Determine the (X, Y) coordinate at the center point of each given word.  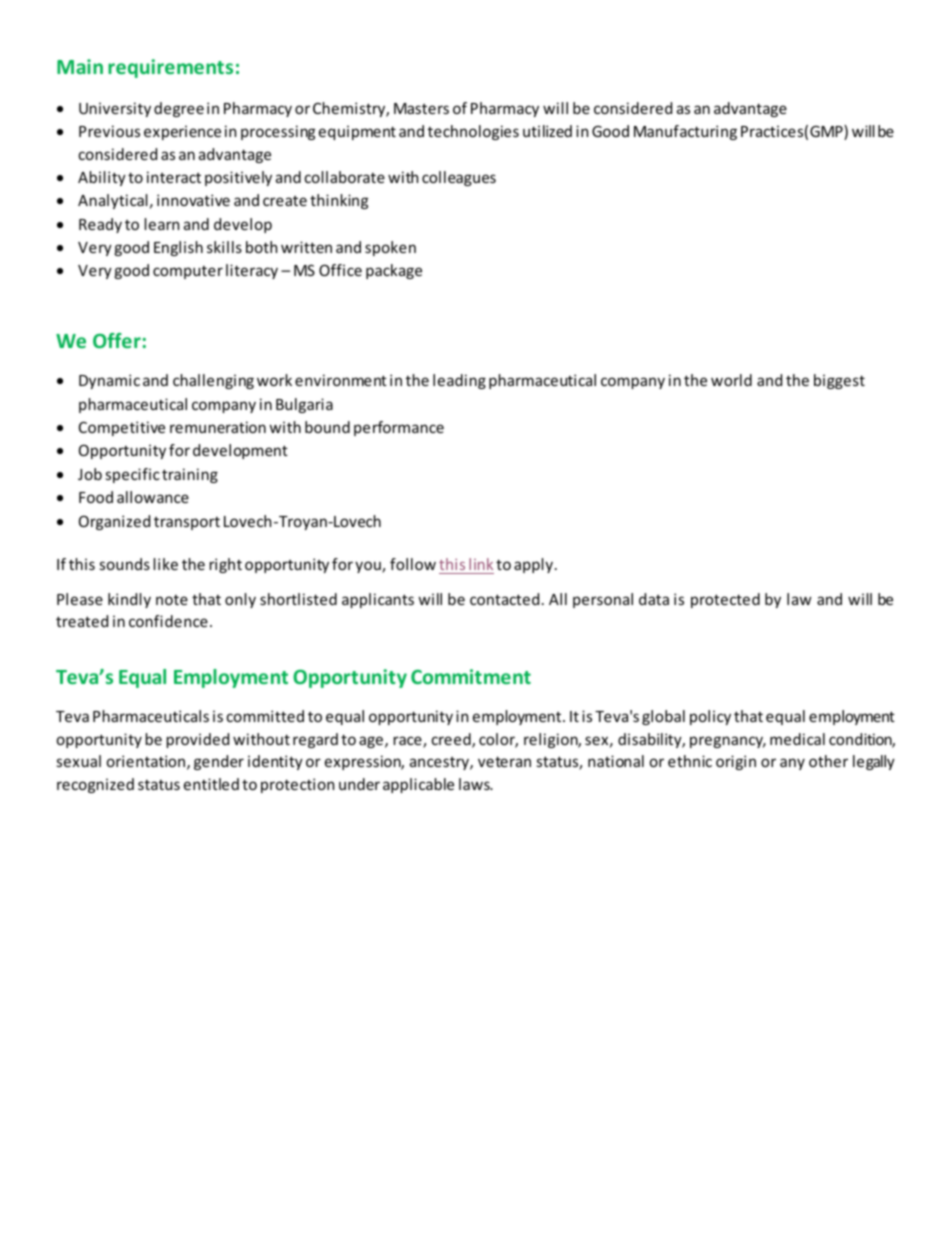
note (172, 600)
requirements (170, 68)
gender (219, 762)
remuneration (218, 427)
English (178, 248)
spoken (390, 248)
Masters (421, 108)
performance (399, 428)
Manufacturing (685, 132)
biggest (839, 381)
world (731, 380)
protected (725, 600)
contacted (504, 599)
